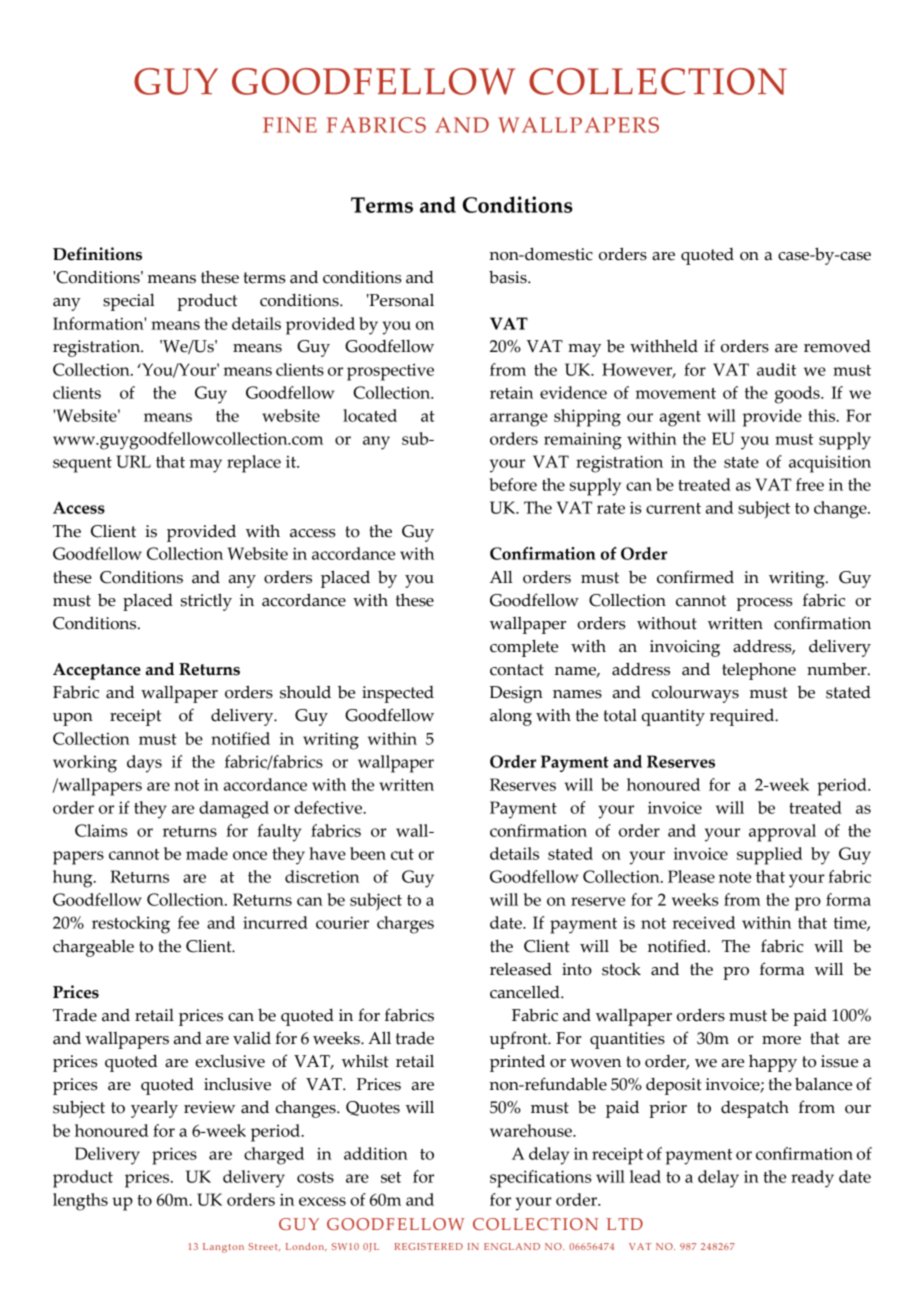 The width and height of the screenshot is (924, 1308). What do you see at coordinates (812, 1179) in the screenshot?
I see `ready` at bounding box center [812, 1179].
